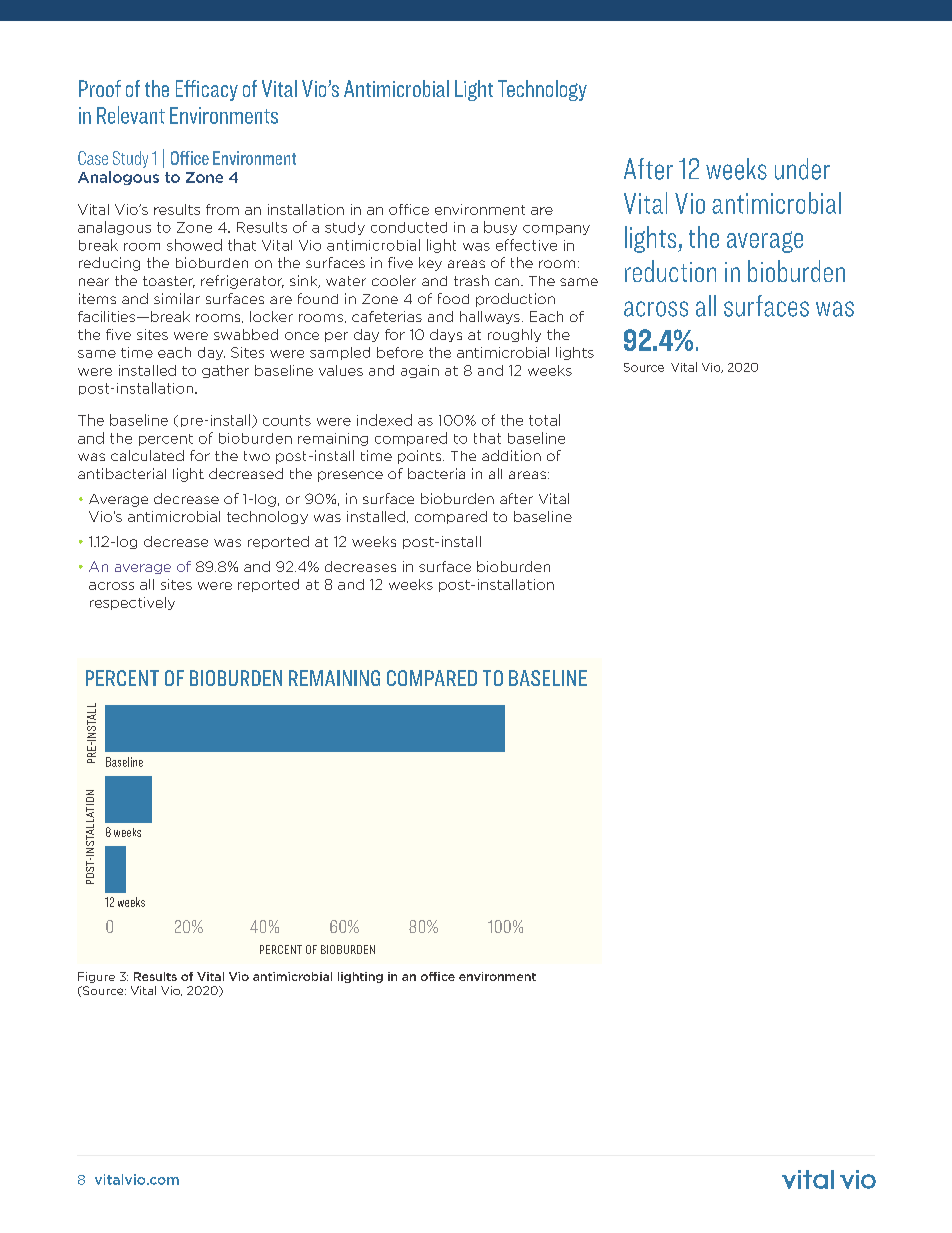 The height and width of the image is (1233, 952). I want to click on points, so click(421, 457).
